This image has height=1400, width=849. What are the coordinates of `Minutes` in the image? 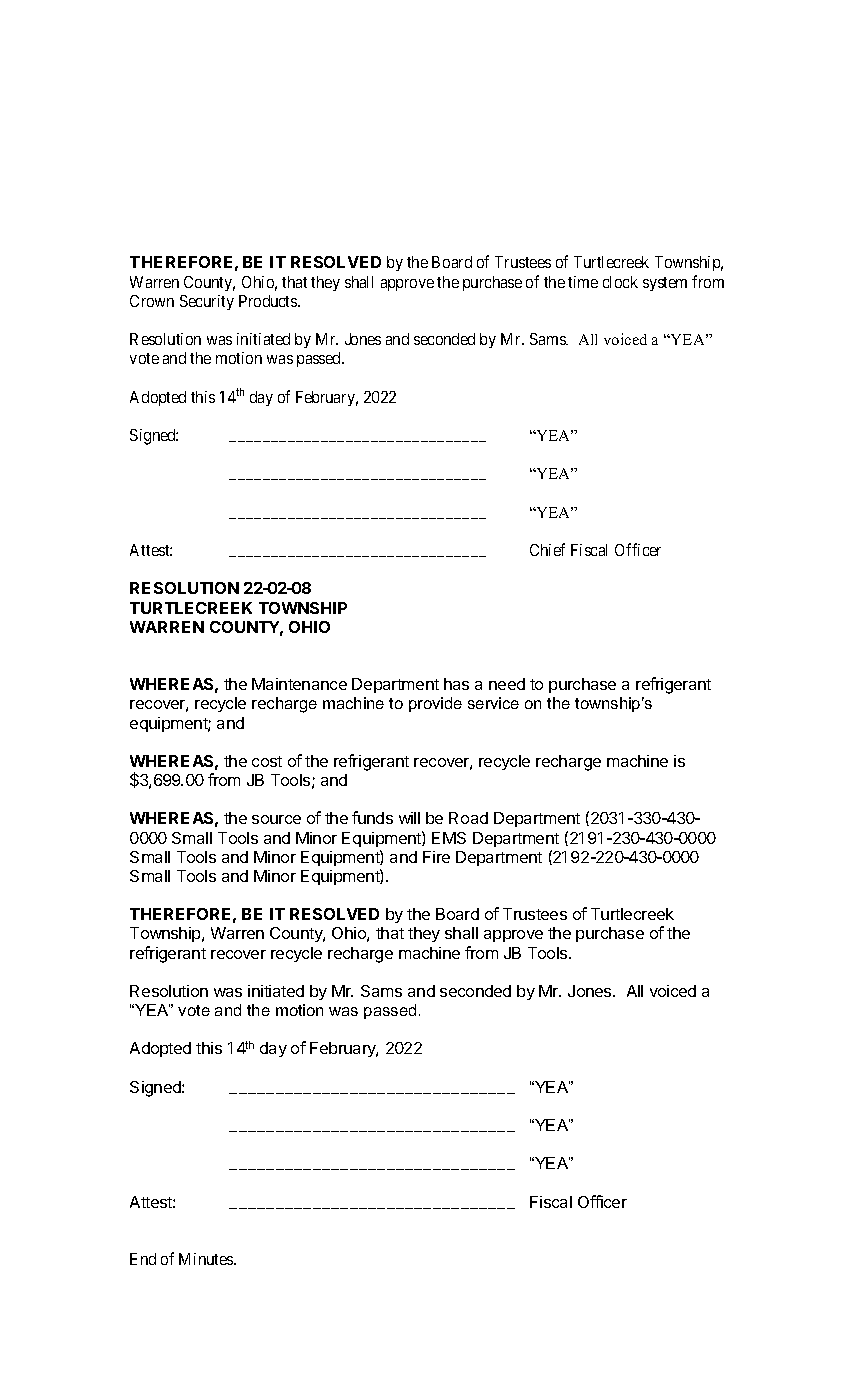 It's located at (207, 1259).
